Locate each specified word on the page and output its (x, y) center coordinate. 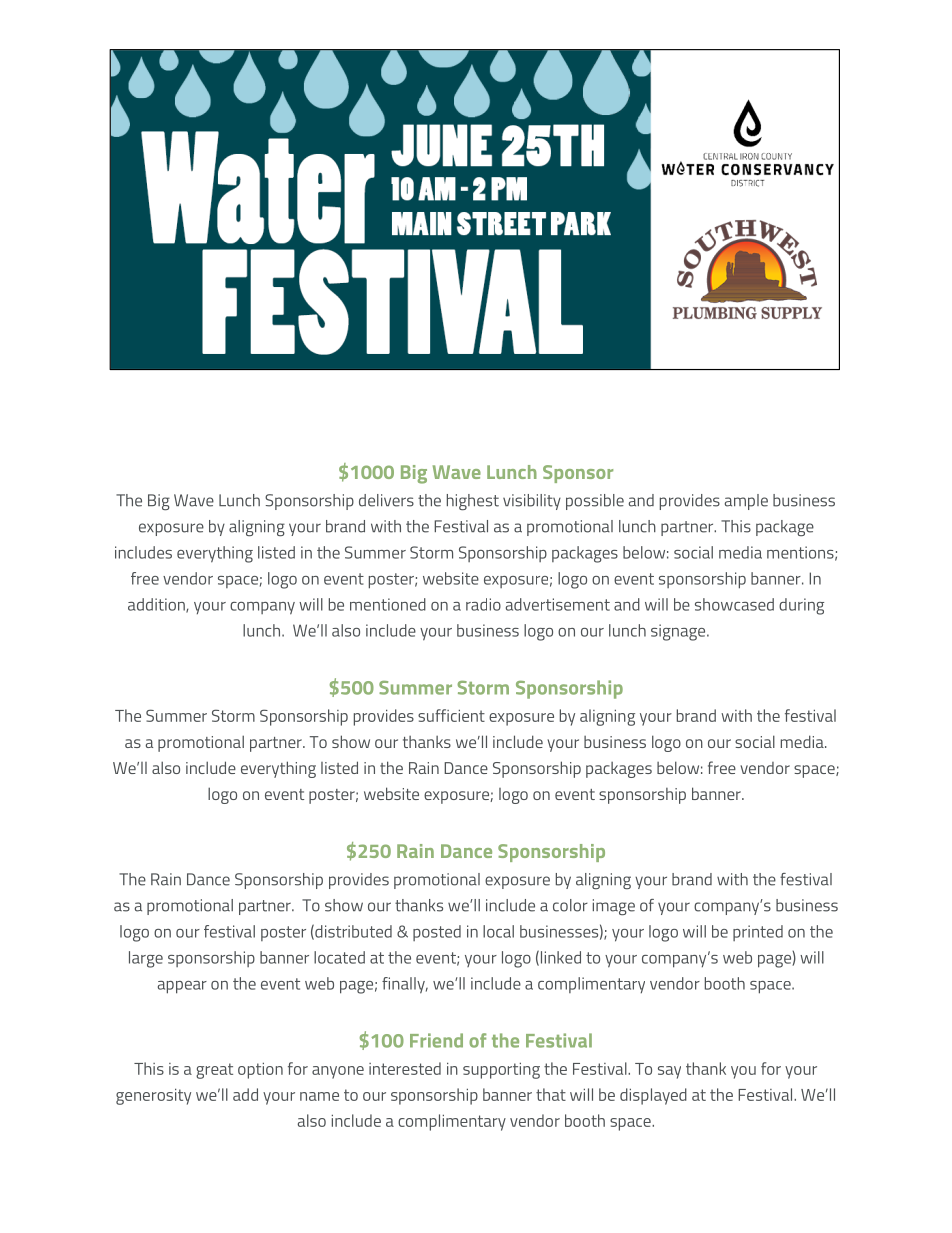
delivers (386, 500)
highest (473, 502)
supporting (501, 1070)
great (214, 1071)
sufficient (451, 715)
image (614, 907)
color (570, 905)
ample (746, 502)
